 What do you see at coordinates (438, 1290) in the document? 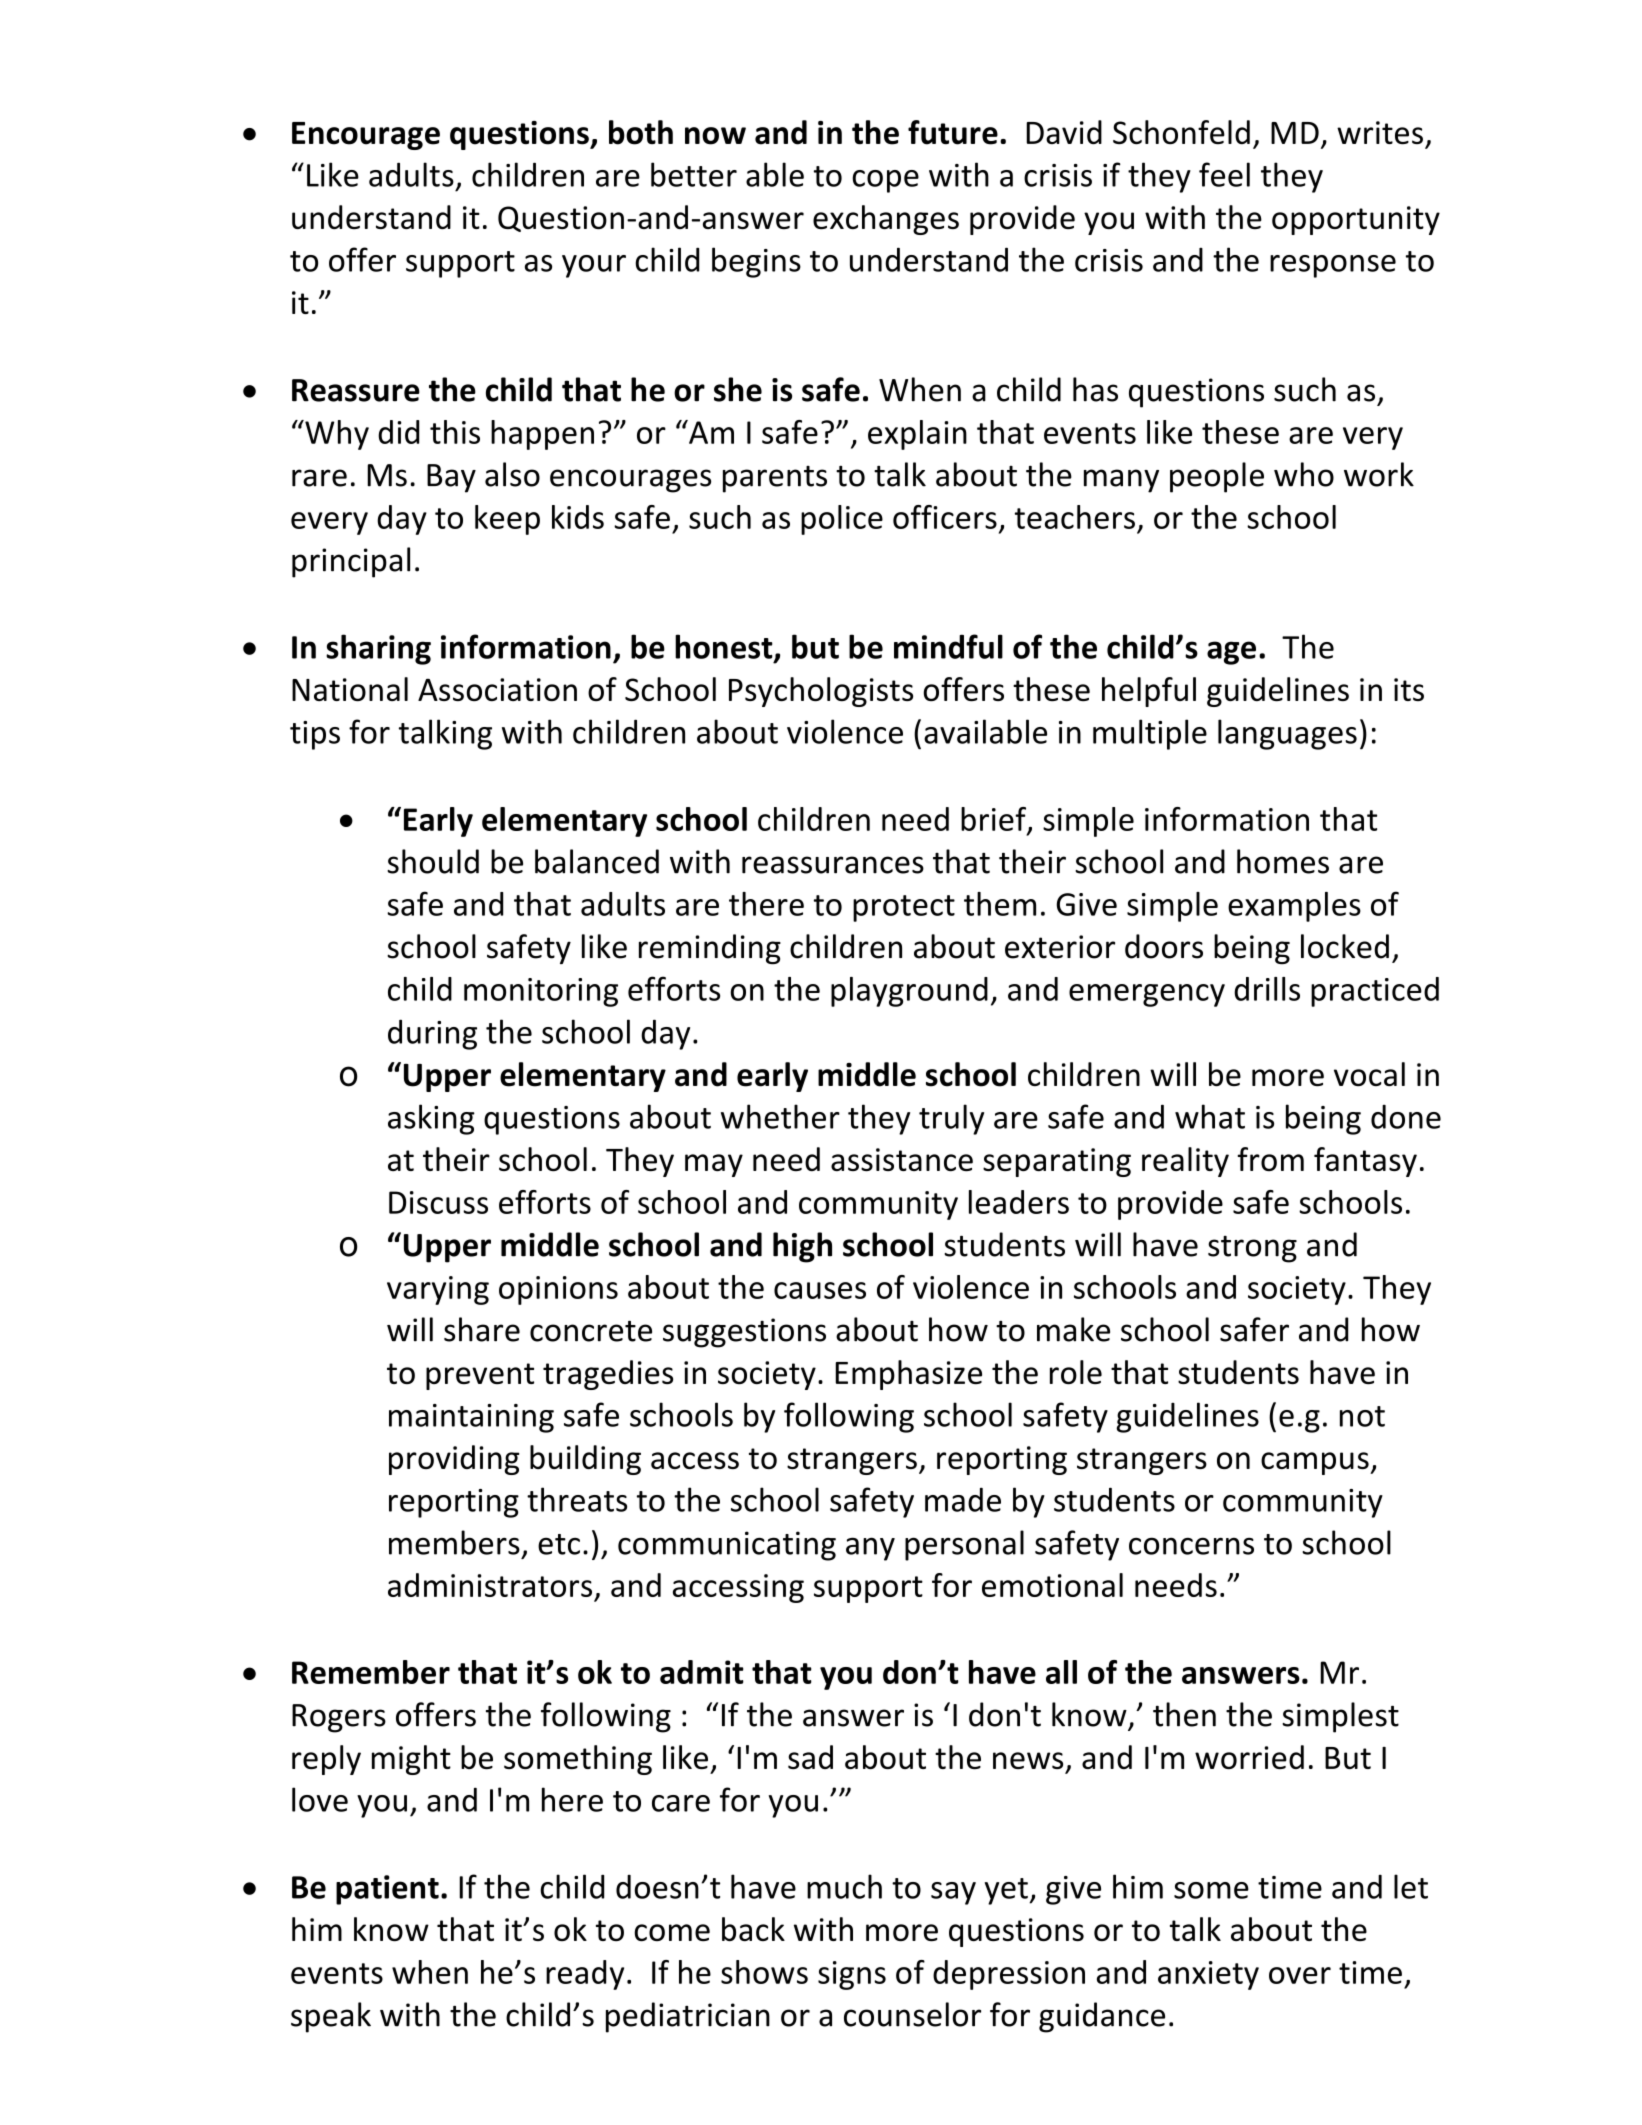
I see `varying` at bounding box center [438, 1290].
